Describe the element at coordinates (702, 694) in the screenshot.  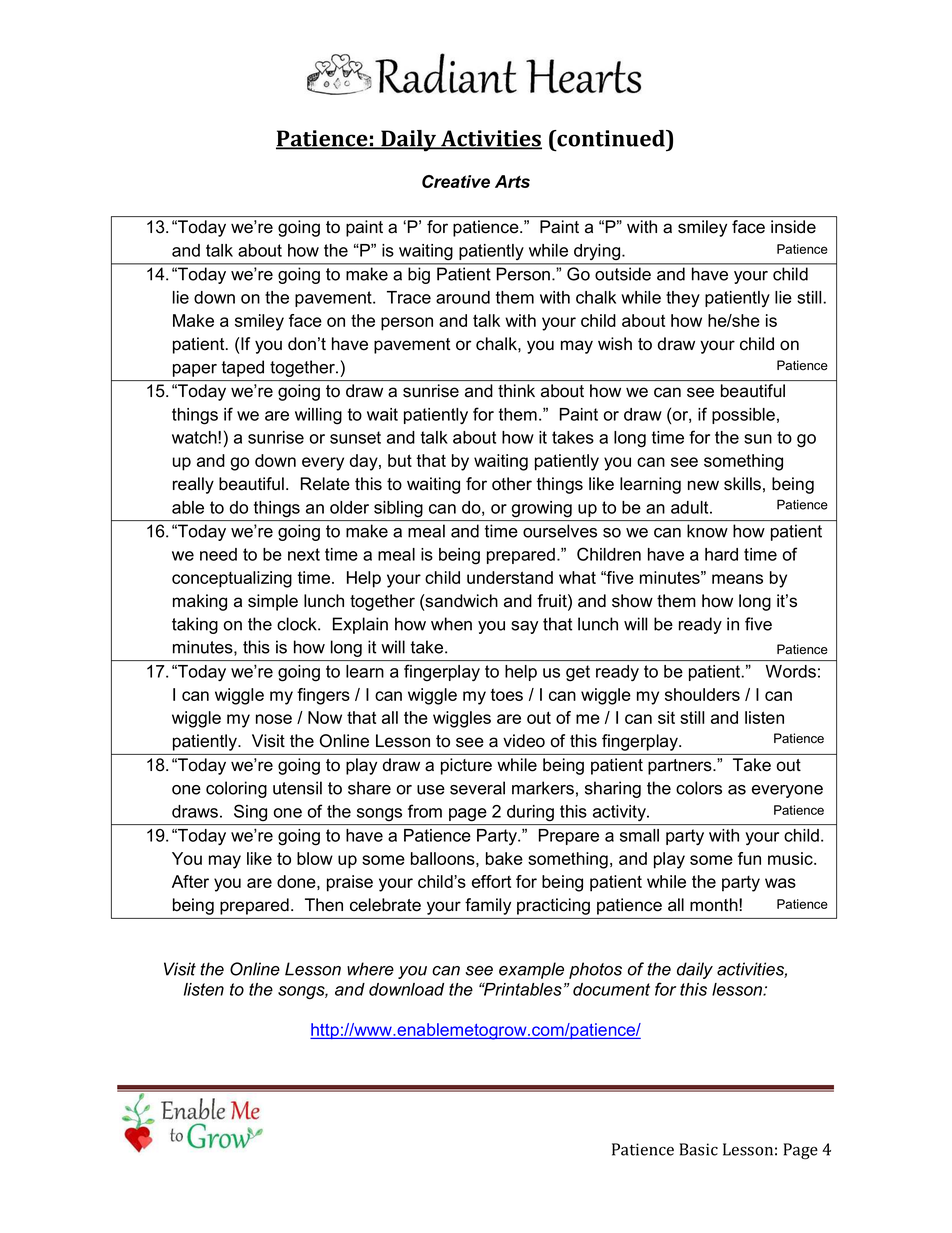
I see `shoulders` at that location.
